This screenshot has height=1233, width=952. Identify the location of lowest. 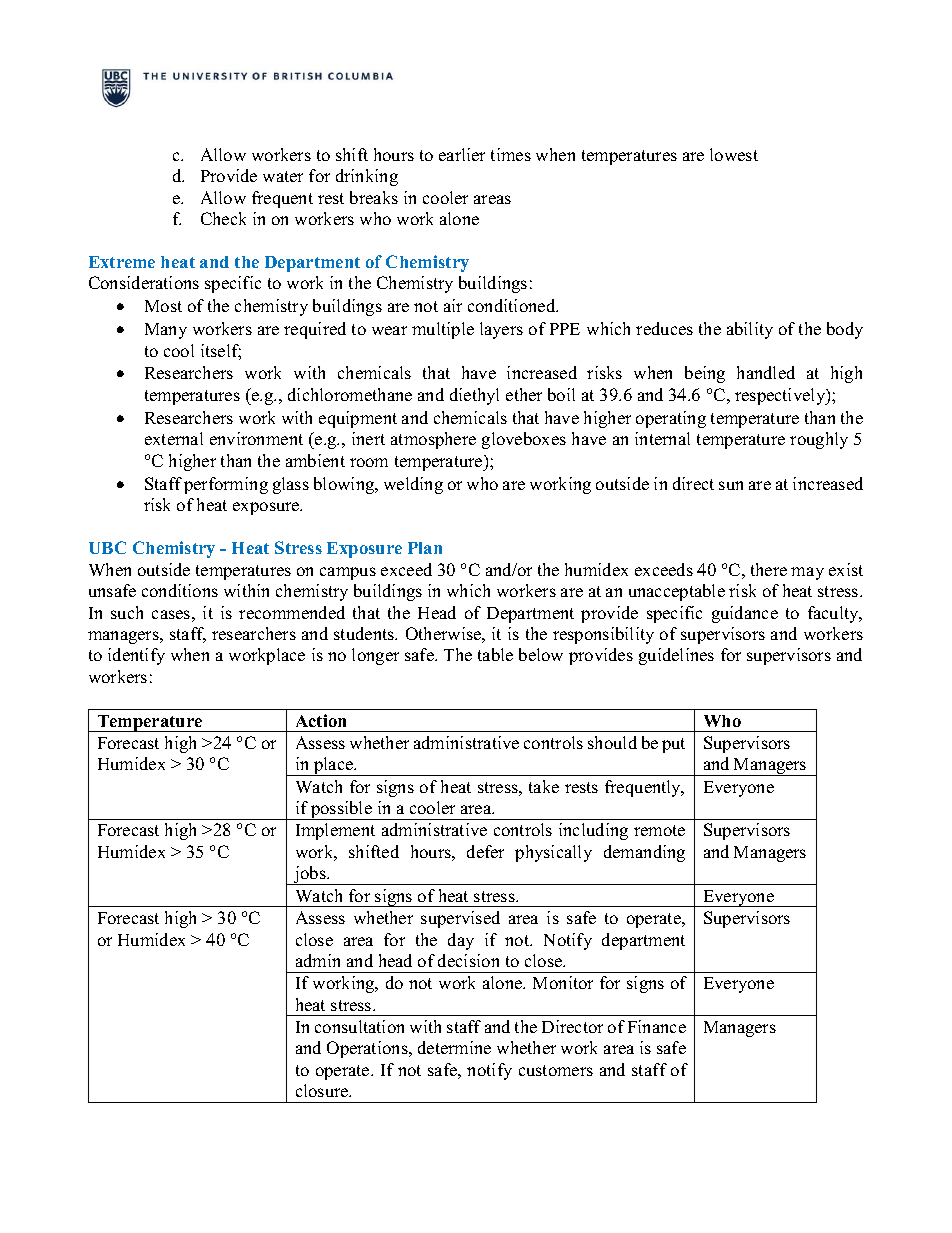
(734, 154).
